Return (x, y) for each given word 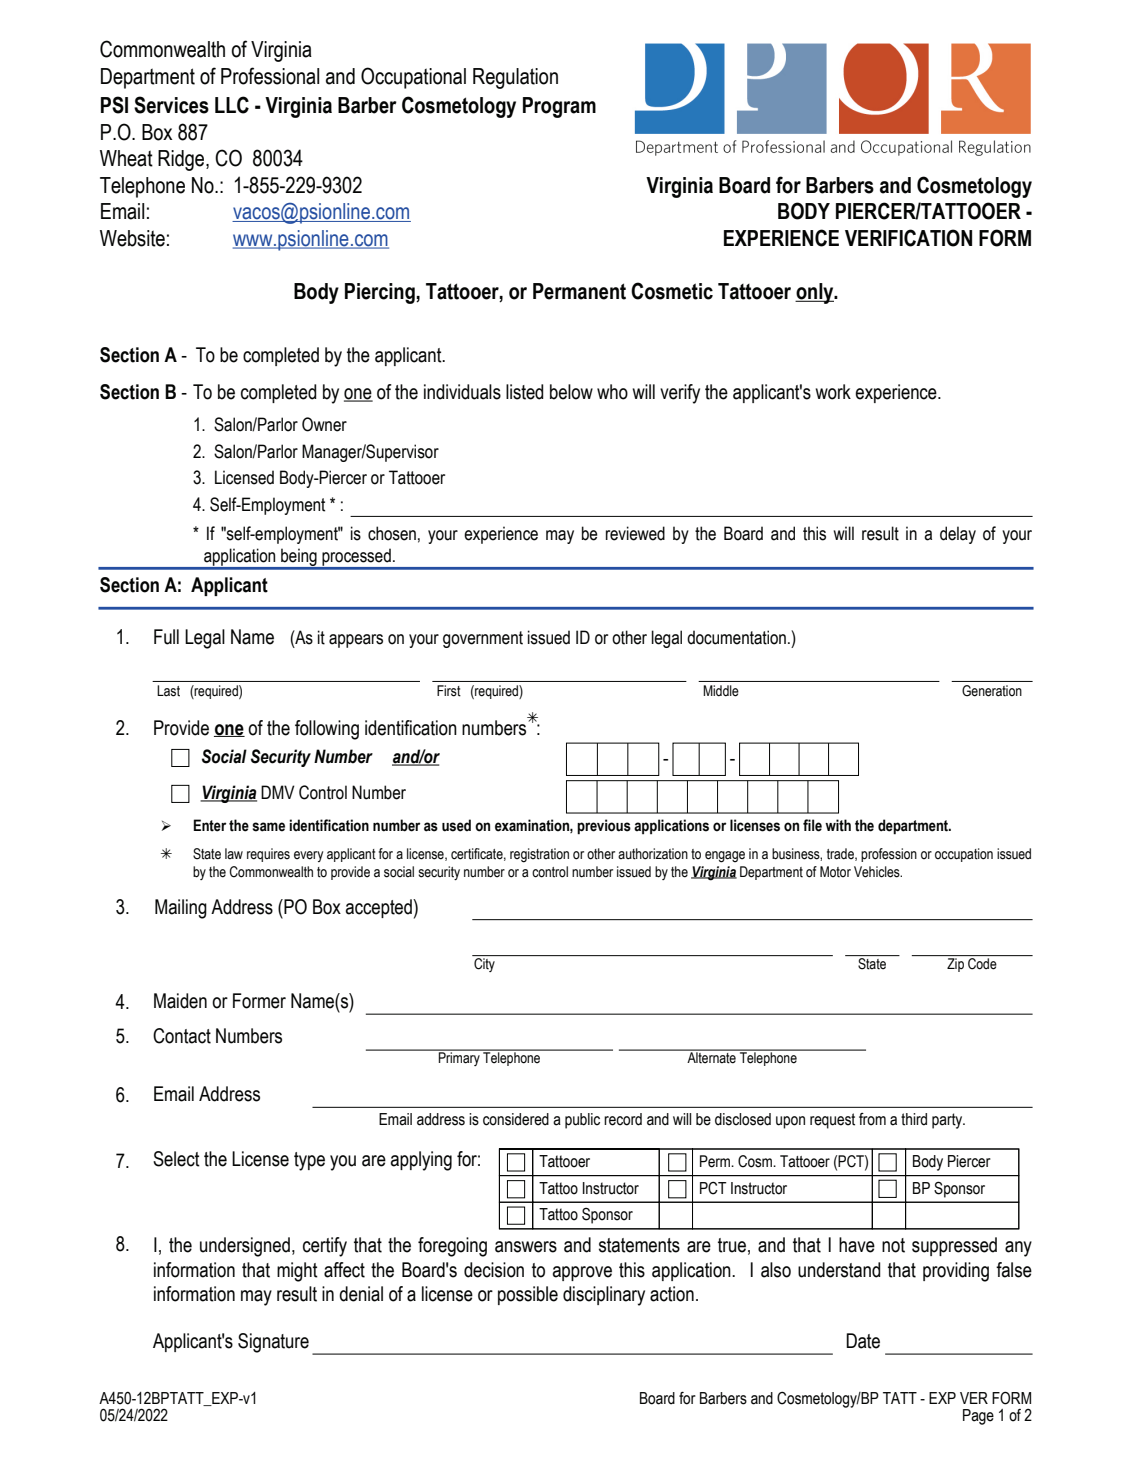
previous (604, 827)
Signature (273, 1343)
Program (559, 107)
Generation (992, 690)
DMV (278, 792)
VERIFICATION (908, 238)
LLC (232, 105)
